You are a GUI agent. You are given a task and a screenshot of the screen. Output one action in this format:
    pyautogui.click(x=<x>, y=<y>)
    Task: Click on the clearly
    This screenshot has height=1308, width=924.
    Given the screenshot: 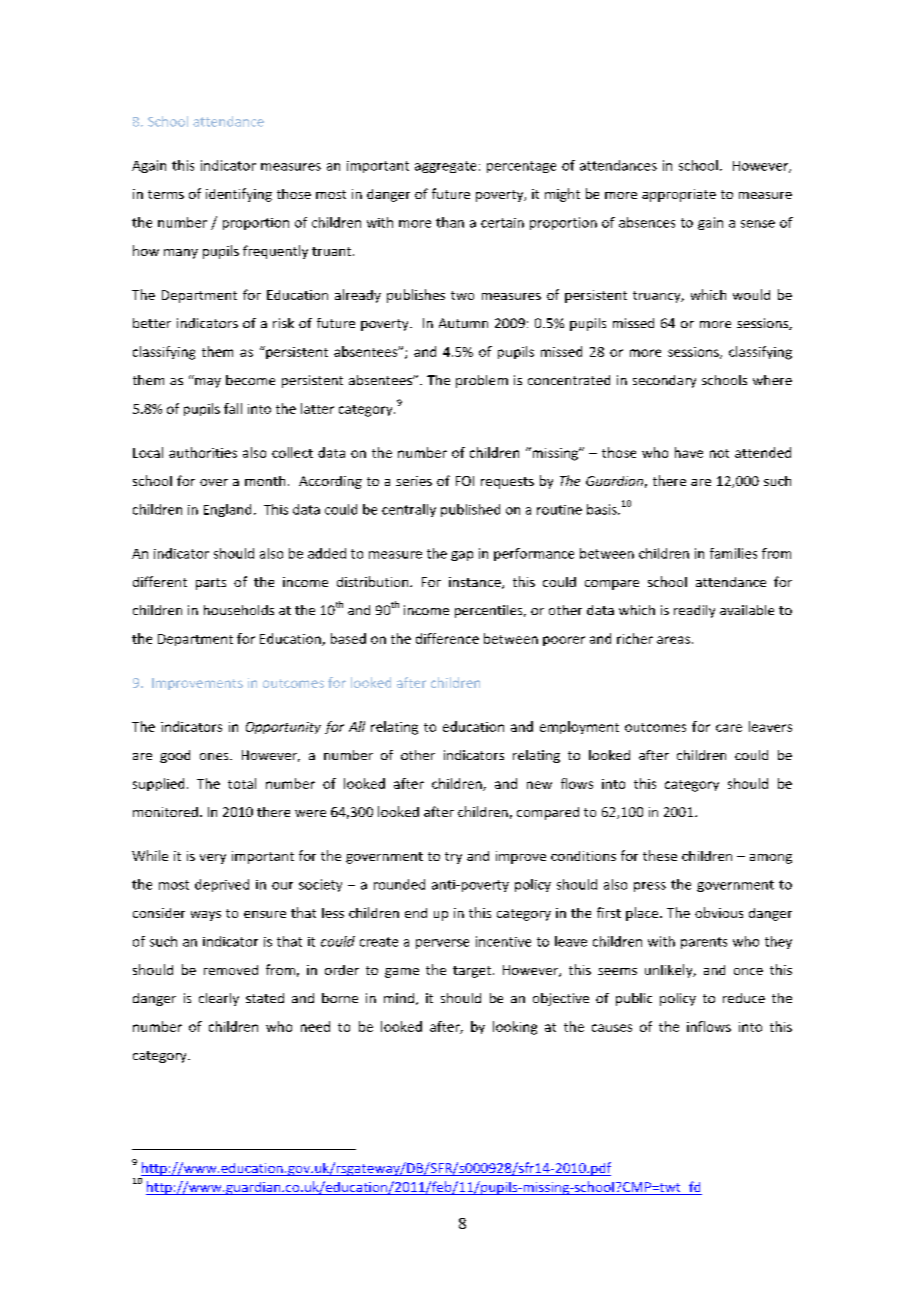 What is the action you would take?
    pyautogui.click(x=219, y=999)
